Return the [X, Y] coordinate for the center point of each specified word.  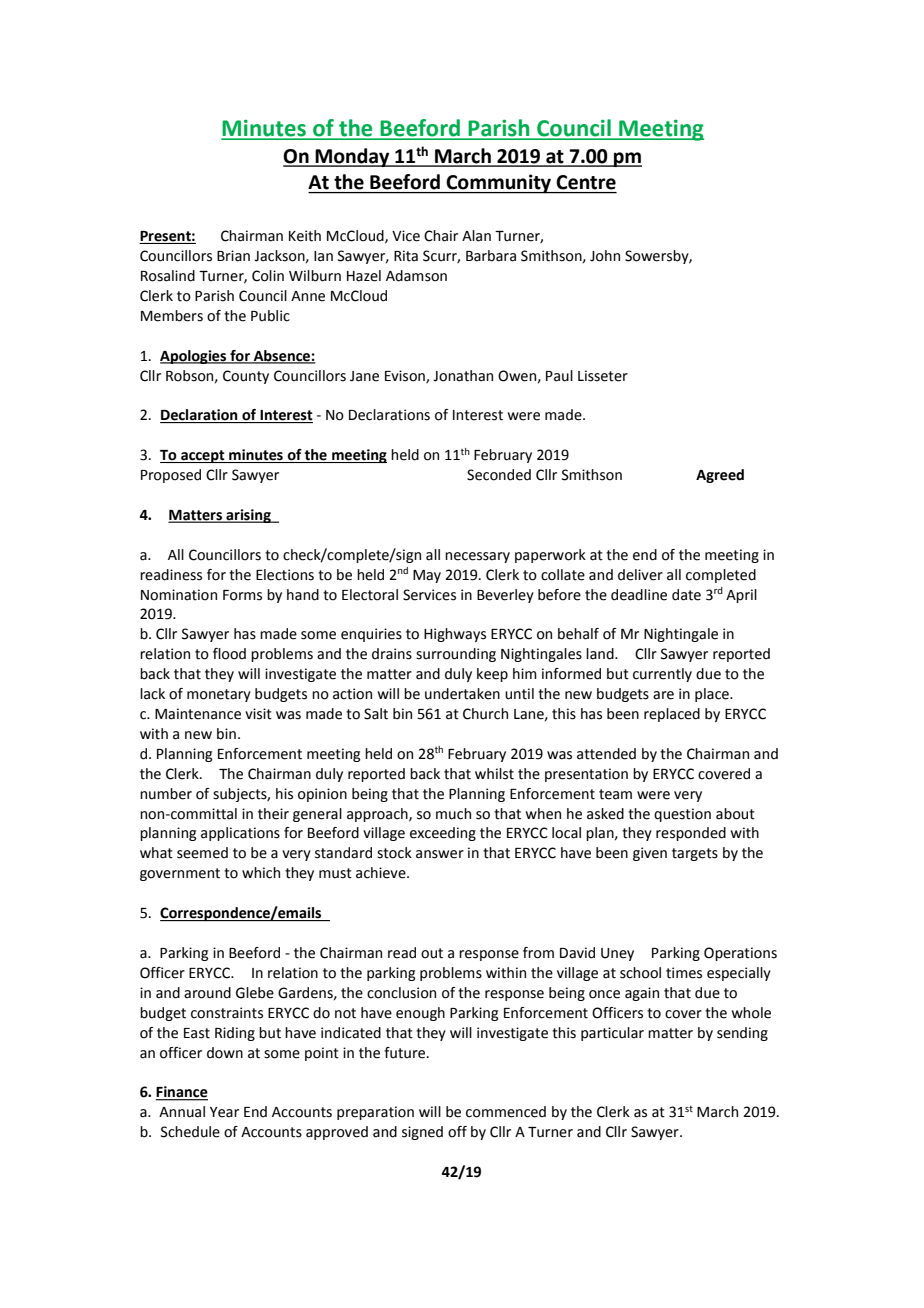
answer [440, 854]
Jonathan [463, 376]
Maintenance [198, 714]
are [663, 695]
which [261, 873]
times [684, 973]
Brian [233, 256]
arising [248, 516]
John [605, 256]
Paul [559, 376]
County [246, 377]
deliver [640, 575]
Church [485, 714]
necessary [477, 557]
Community [498, 184]
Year [224, 1112]
